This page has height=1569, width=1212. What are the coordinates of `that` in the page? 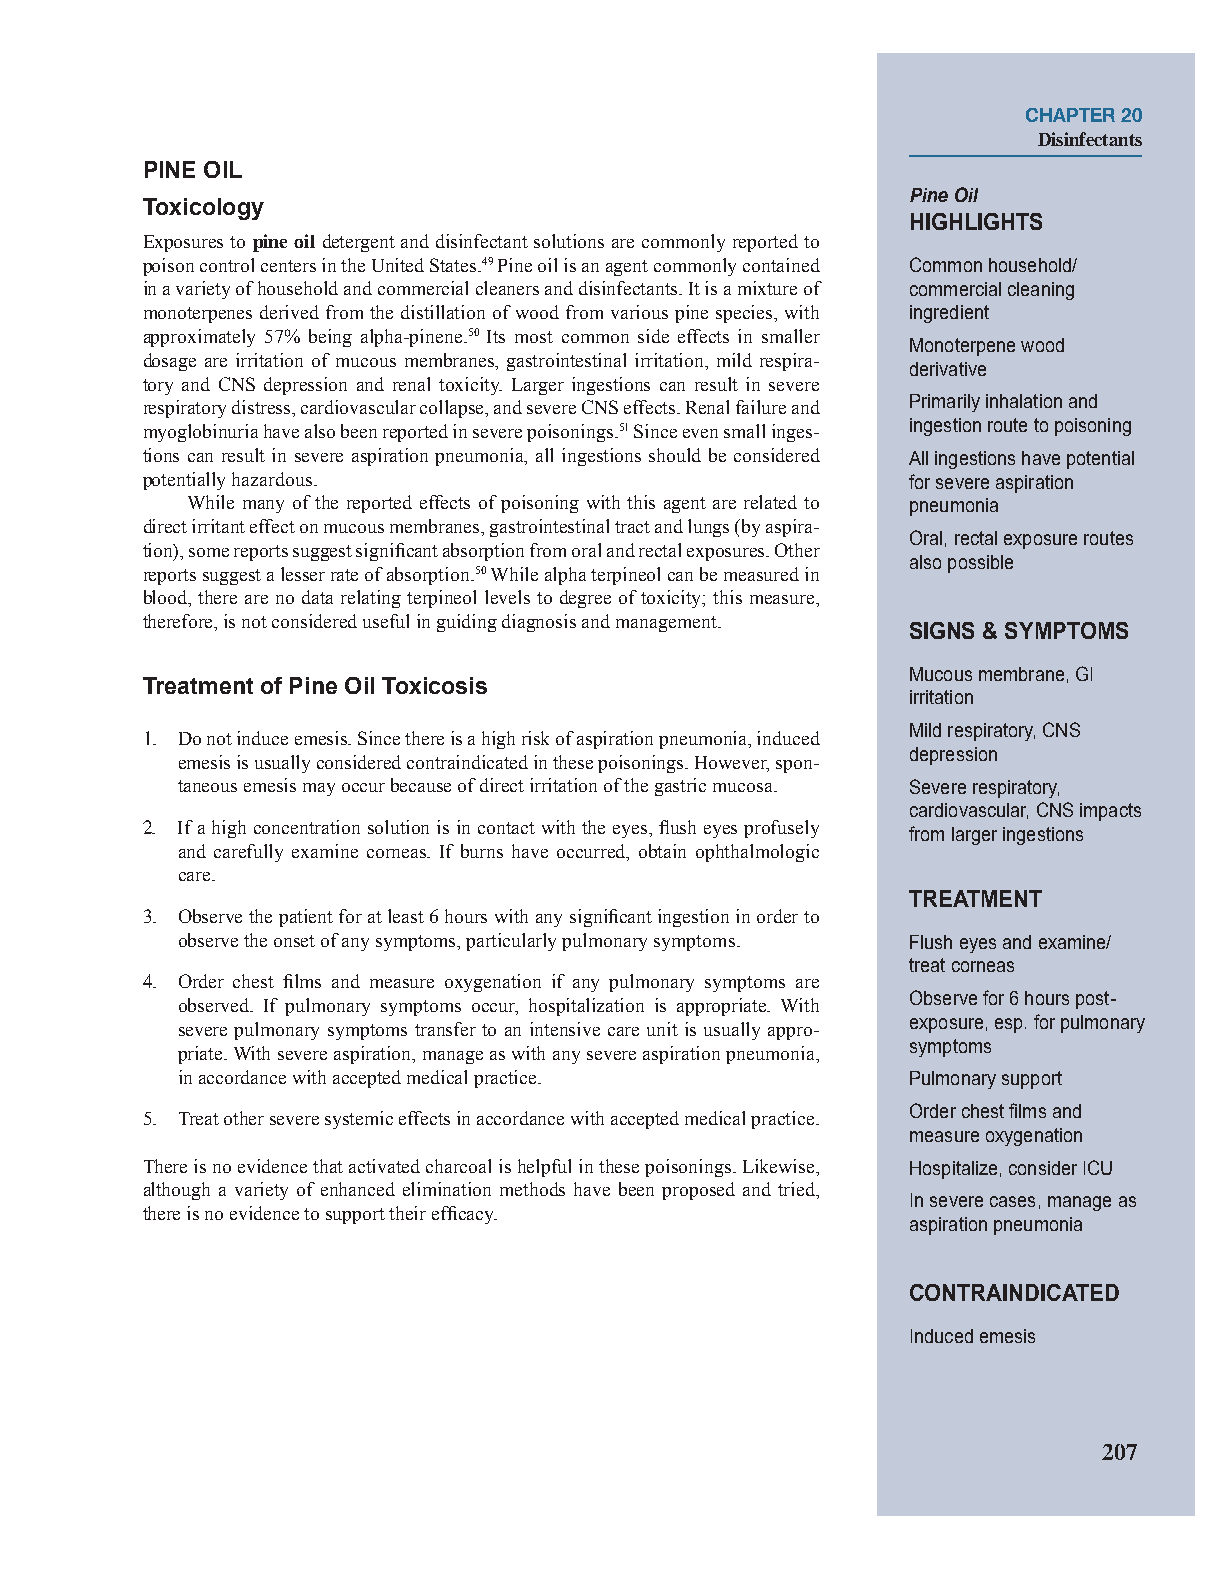 It's located at (328, 1166).
